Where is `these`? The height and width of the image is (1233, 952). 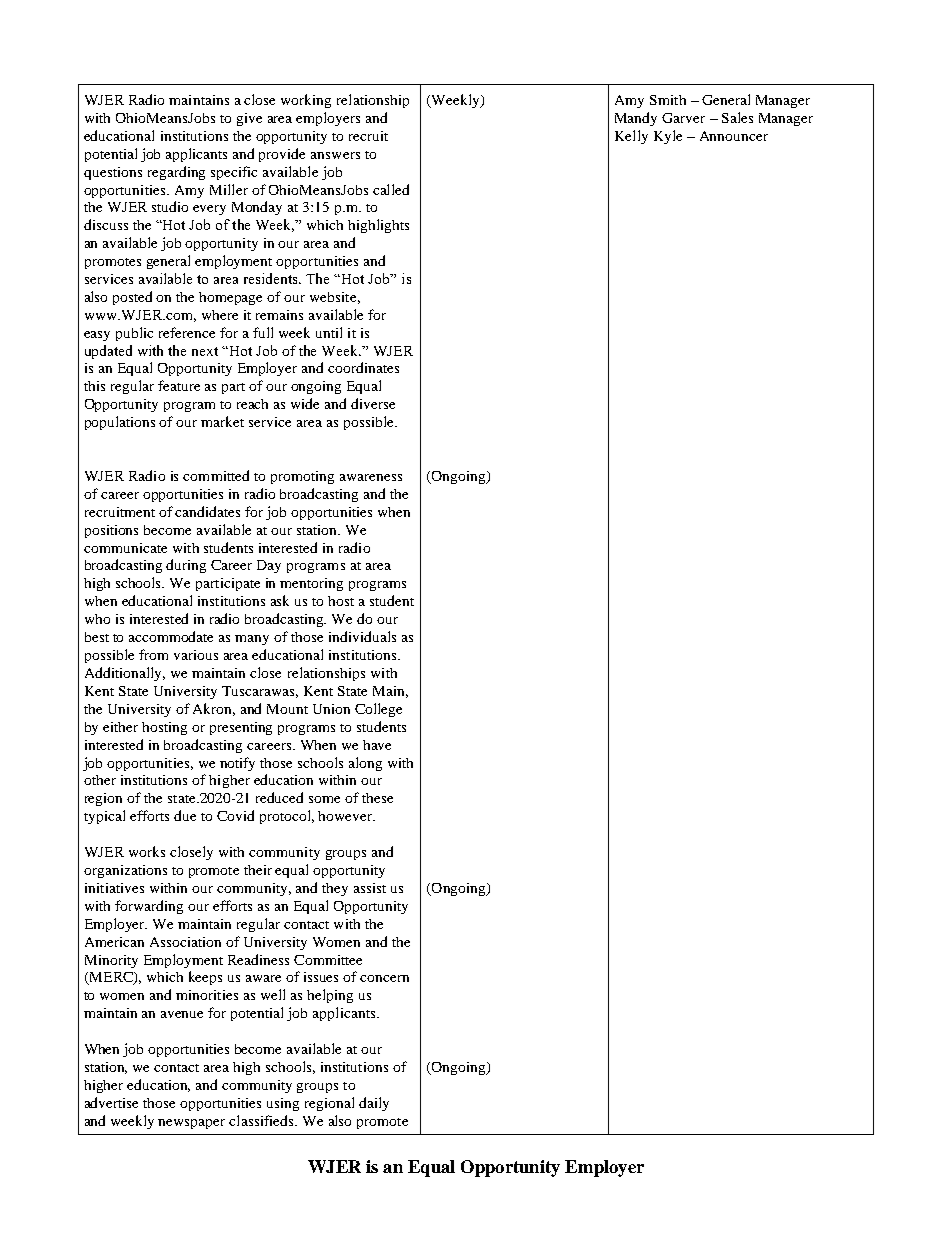 these is located at coordinates (377, 798).
